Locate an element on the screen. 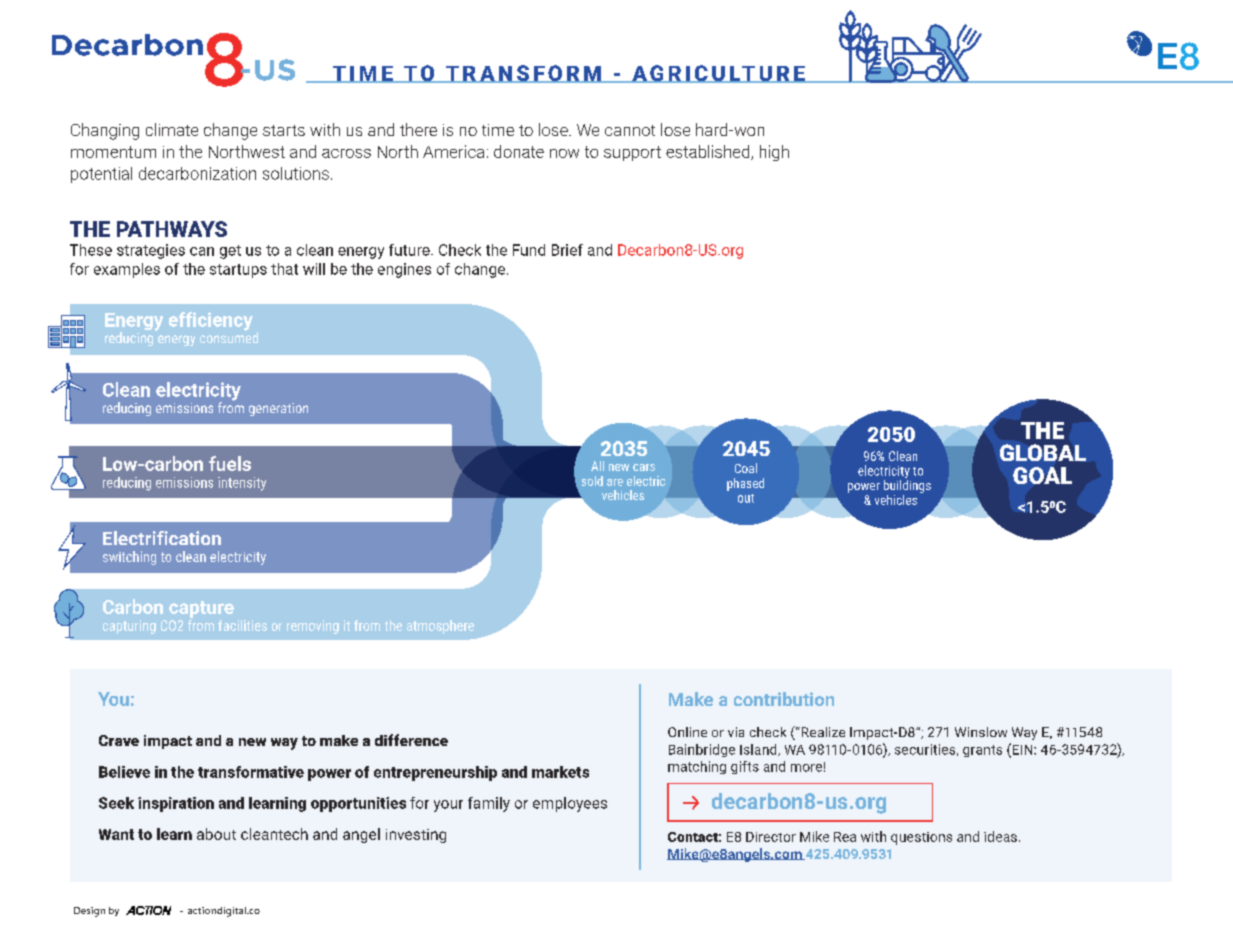 This screenshot has width=1233, height=952. Design is located at coordinates (89, 912).
